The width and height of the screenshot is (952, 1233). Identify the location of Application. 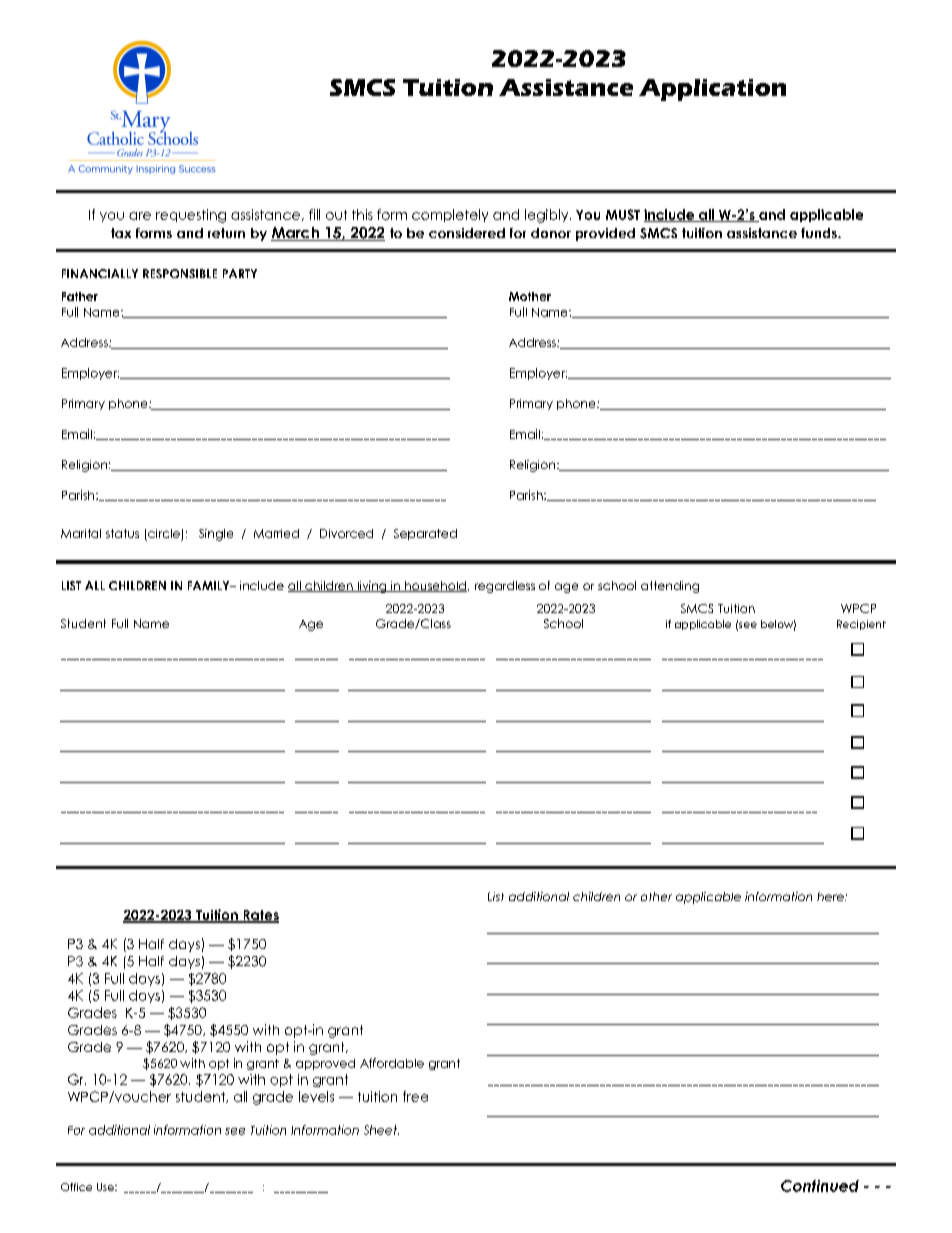
(712, 90).
